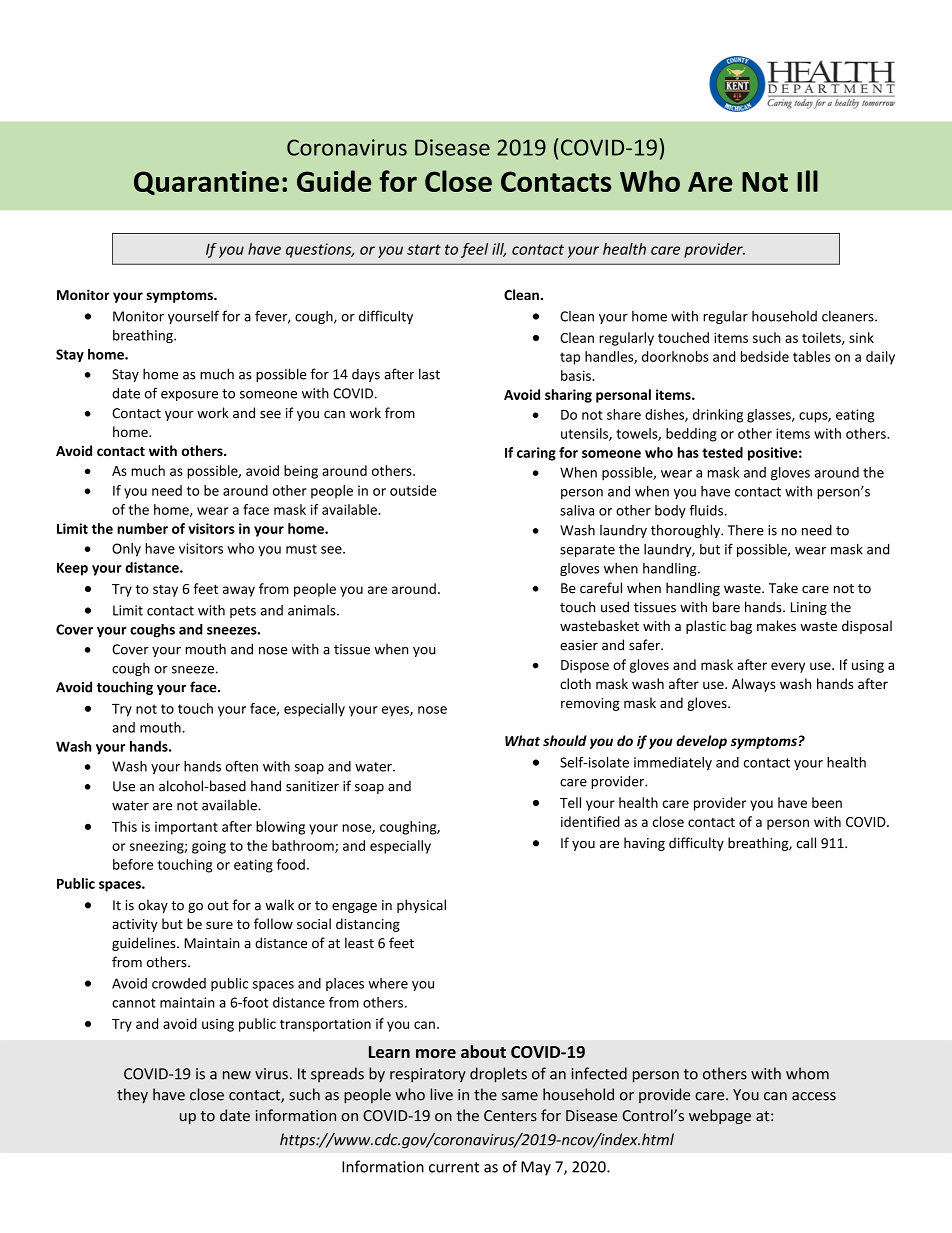 The height and width of the document is (1233, 952). What do you see at coordinates (301, 472) in the document?
I see `being` at bounding box center [301, 472].
